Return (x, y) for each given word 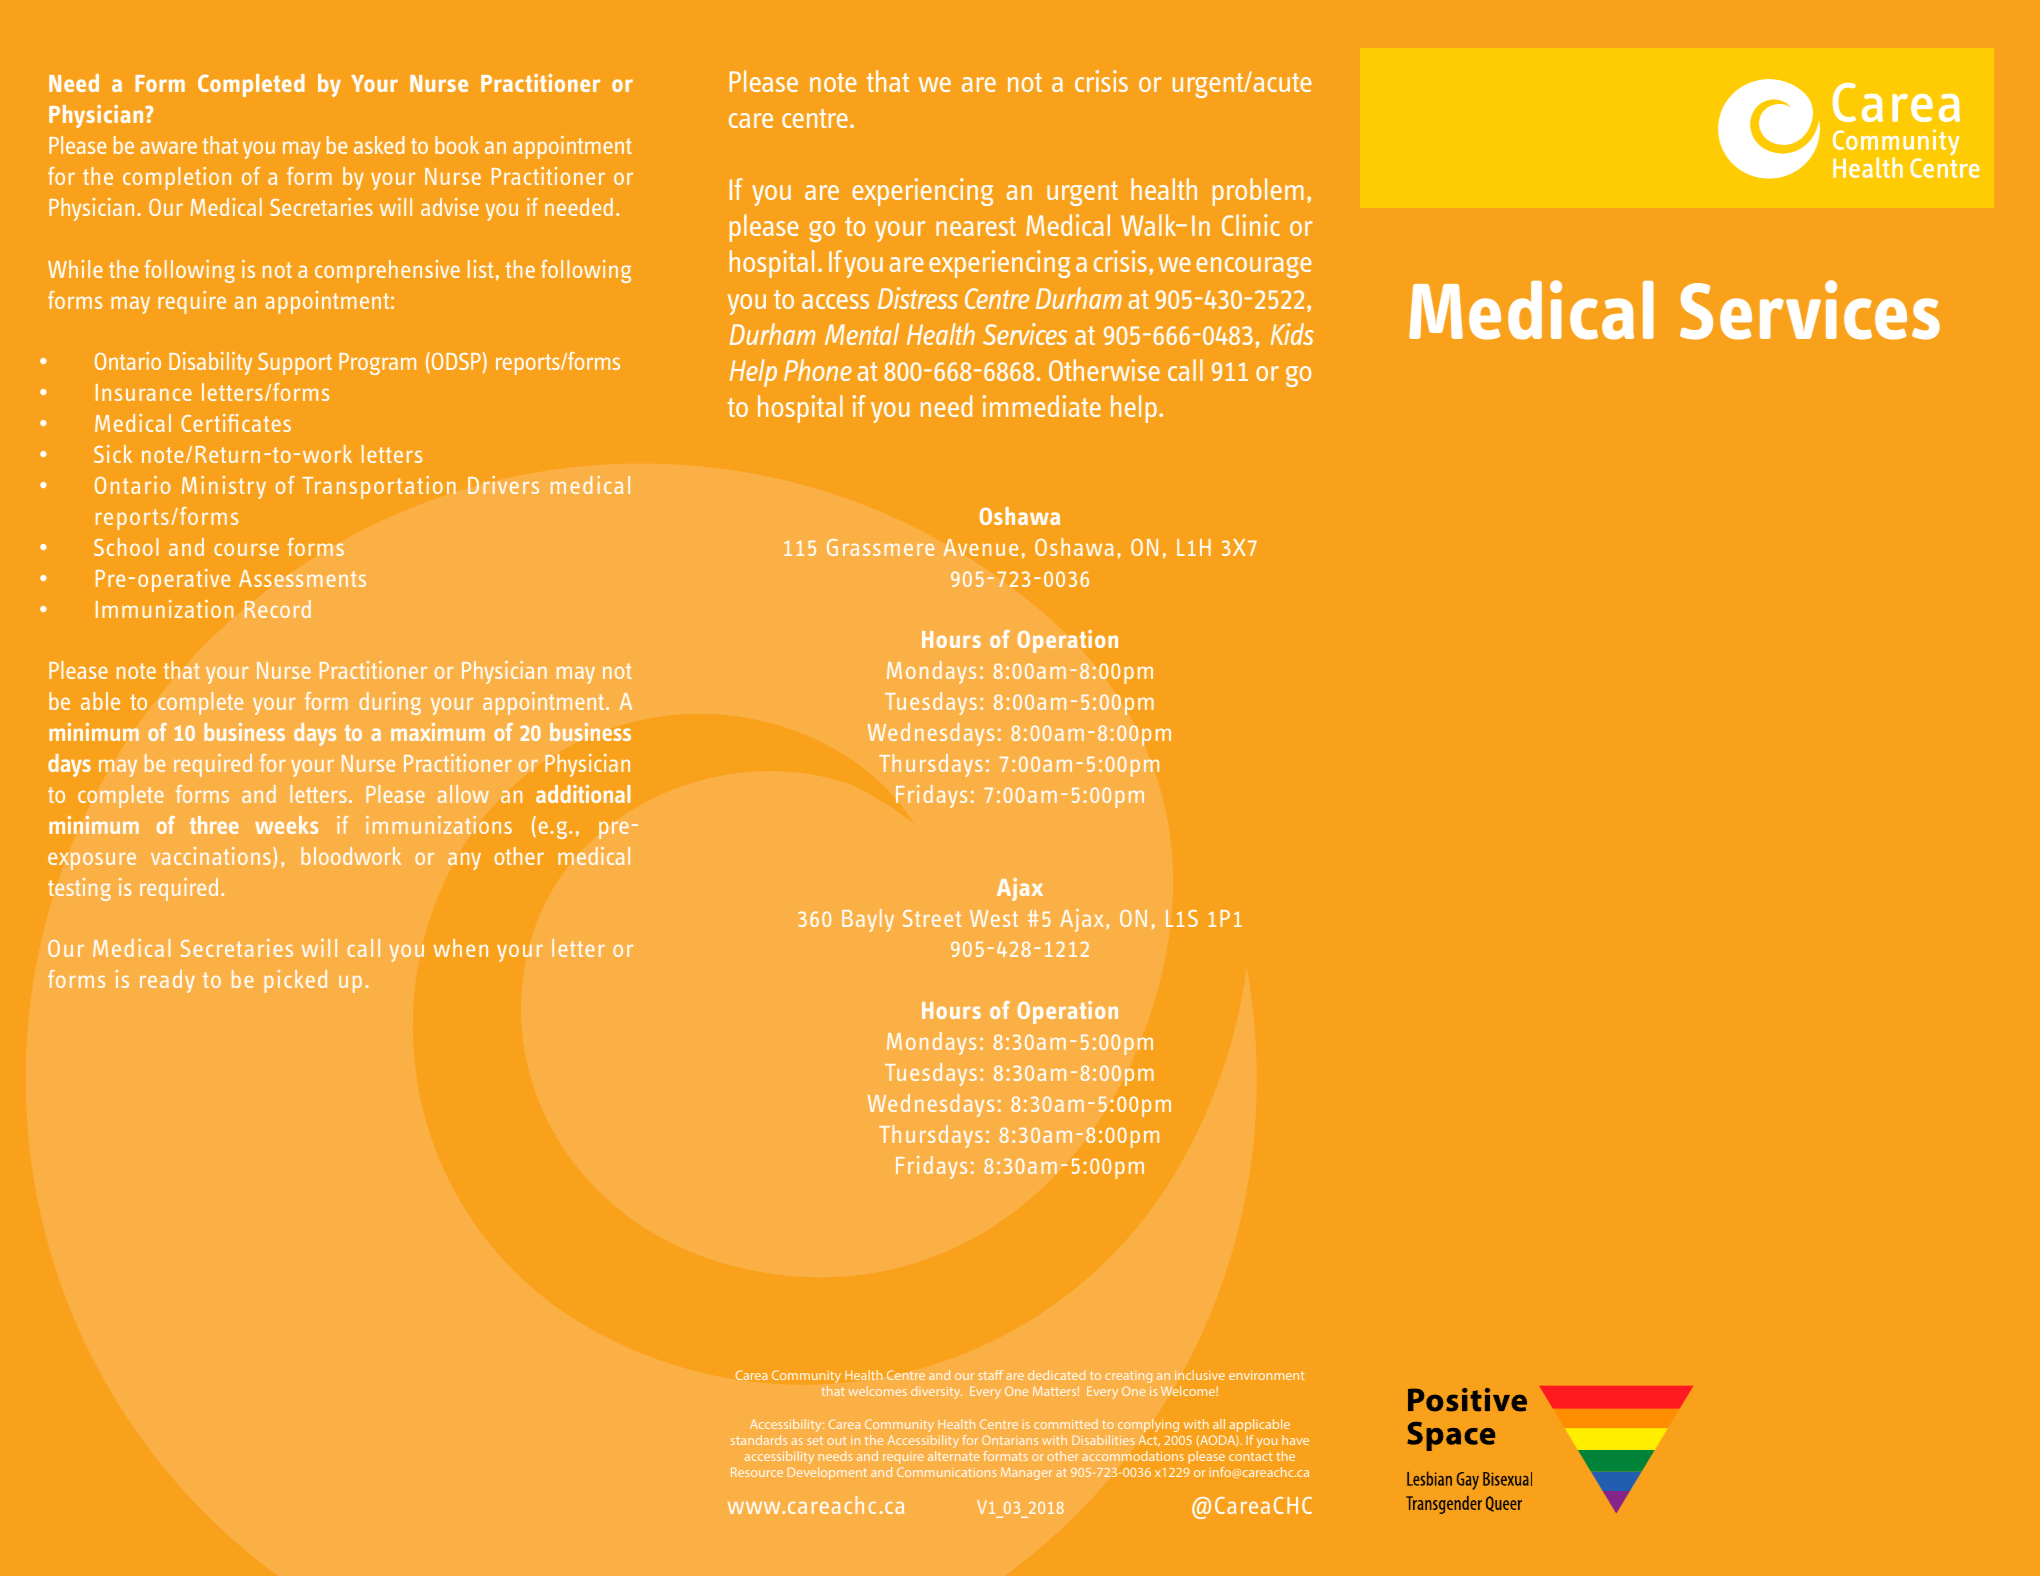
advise (450, 207)
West (994, 918)
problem (1258, 192)
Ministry (224, 487)
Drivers (503, 485)
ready (167, 981)
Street (932, 918)
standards (759, 1440)
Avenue (980, 547)
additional (583, 794)
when (461, 948)
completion (177, 178)
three (214, 825)
